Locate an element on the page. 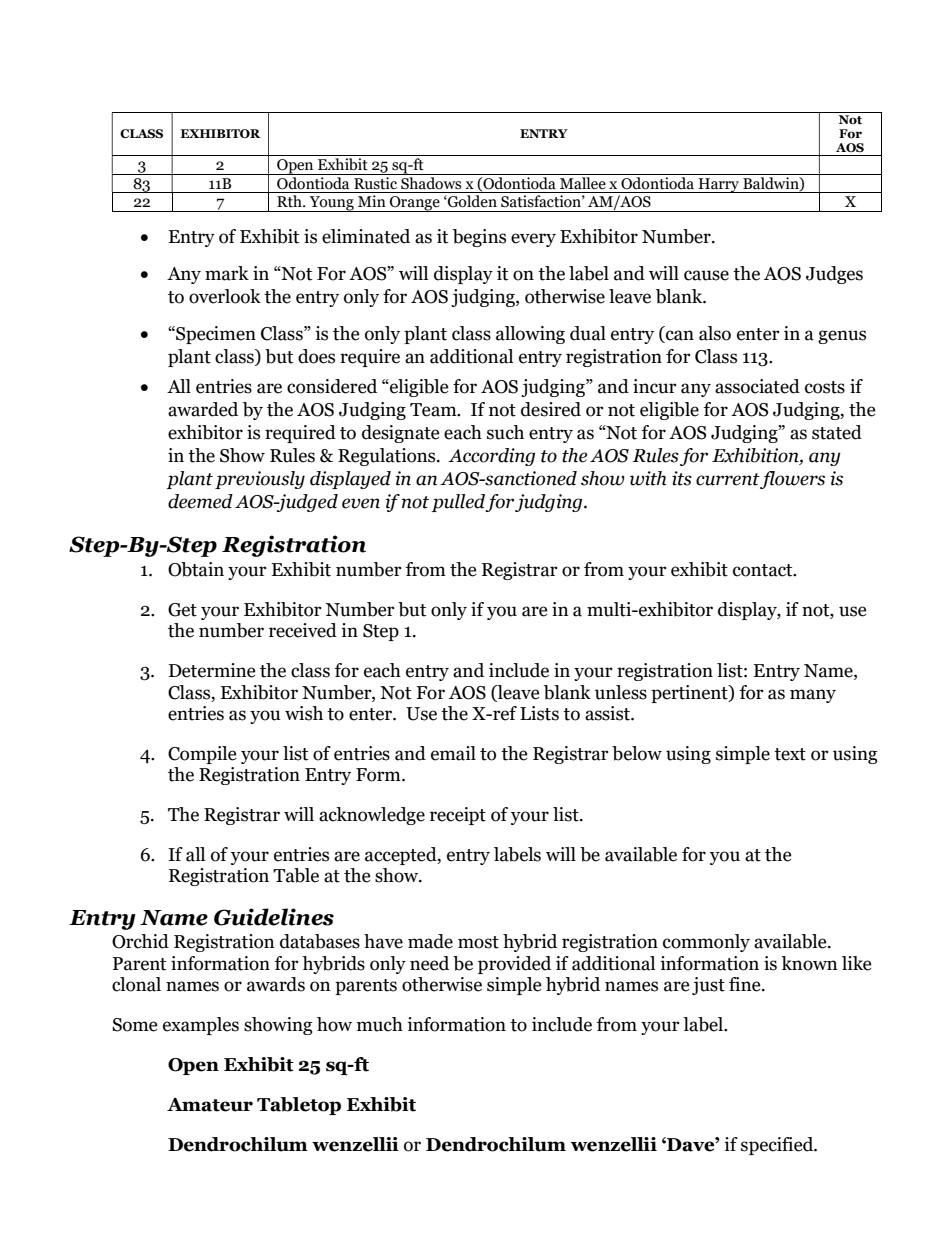 Image resolution: width=952 pixels, height=1233 pixels. unless is located at coordinates (621, 692).
